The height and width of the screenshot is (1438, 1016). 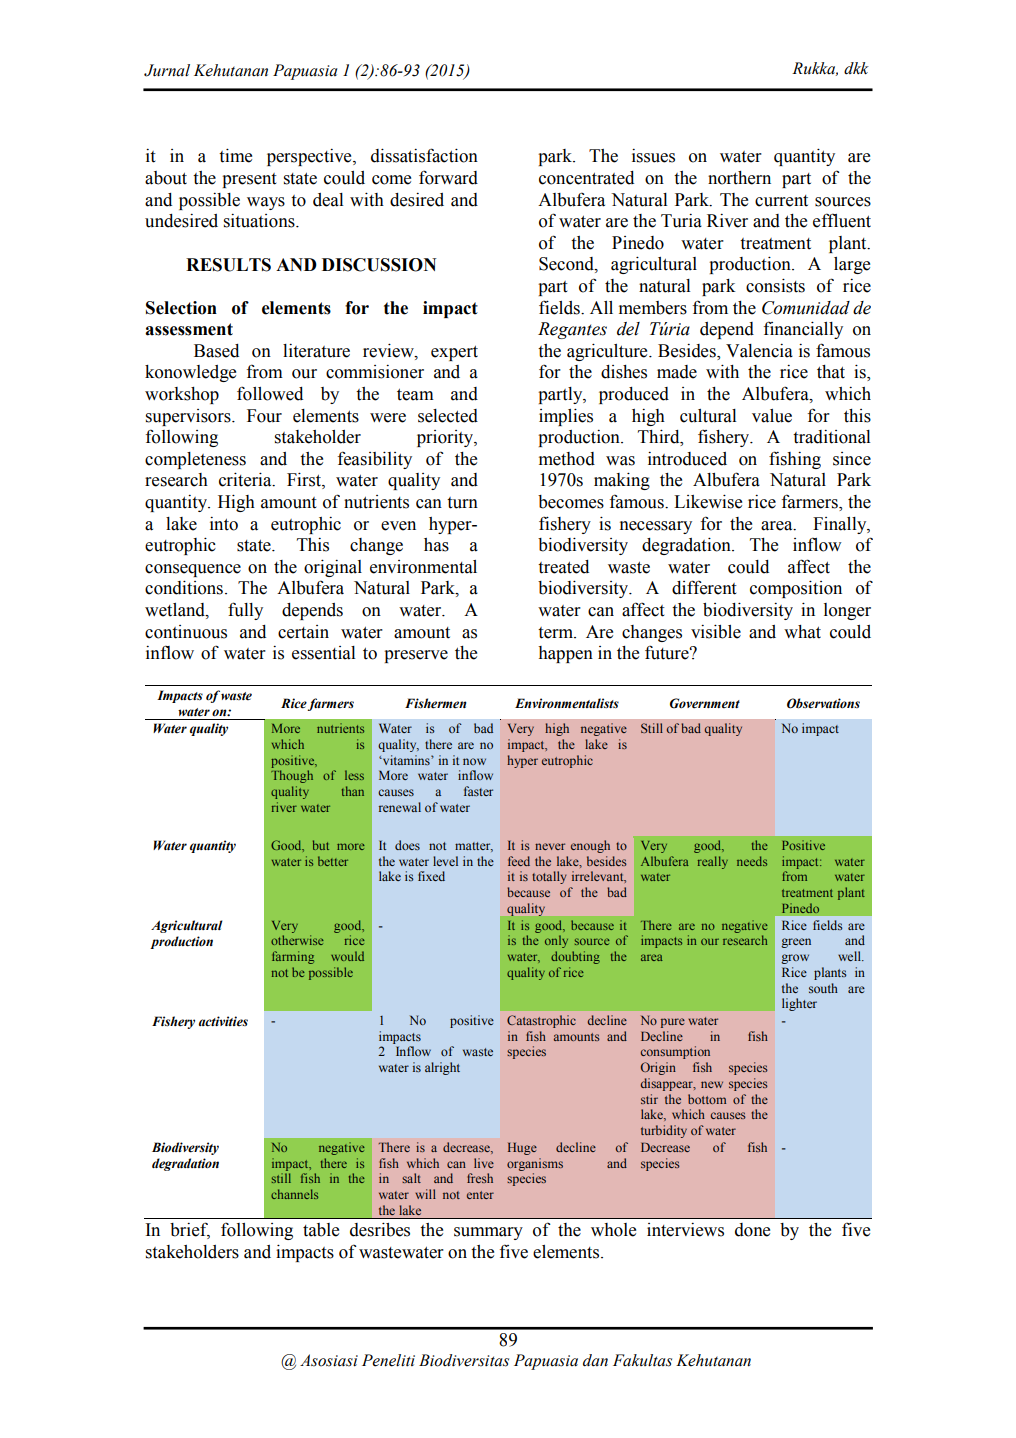 What do you see at coordinates (823, 703) in the screenshot?
I see `Observations` at bounding box center [823, 703].
